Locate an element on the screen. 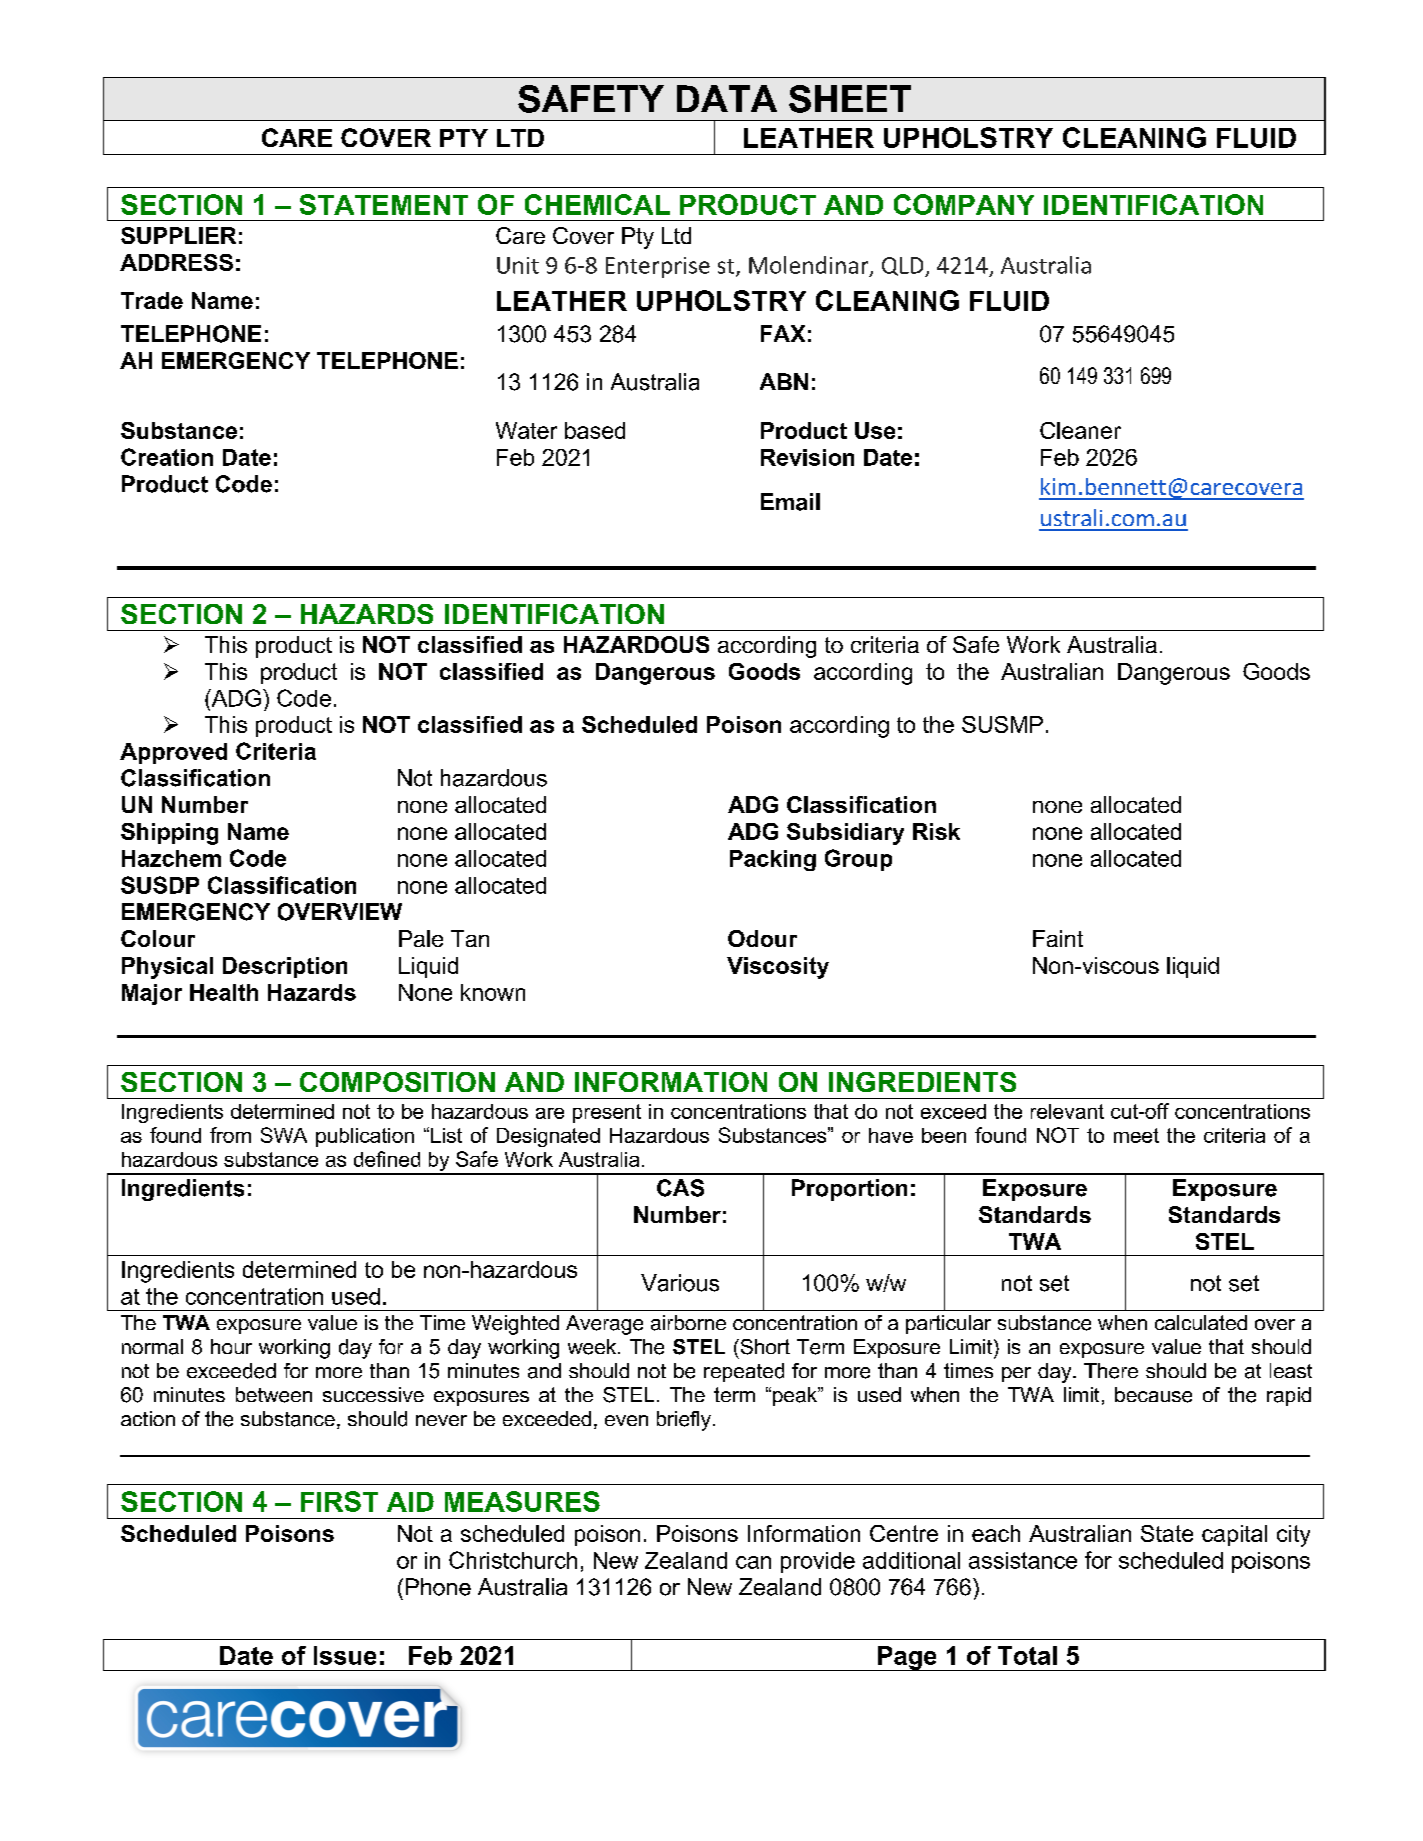 The image size is (1423, 1841). COMPANY is located at coordinates (964, 204).
